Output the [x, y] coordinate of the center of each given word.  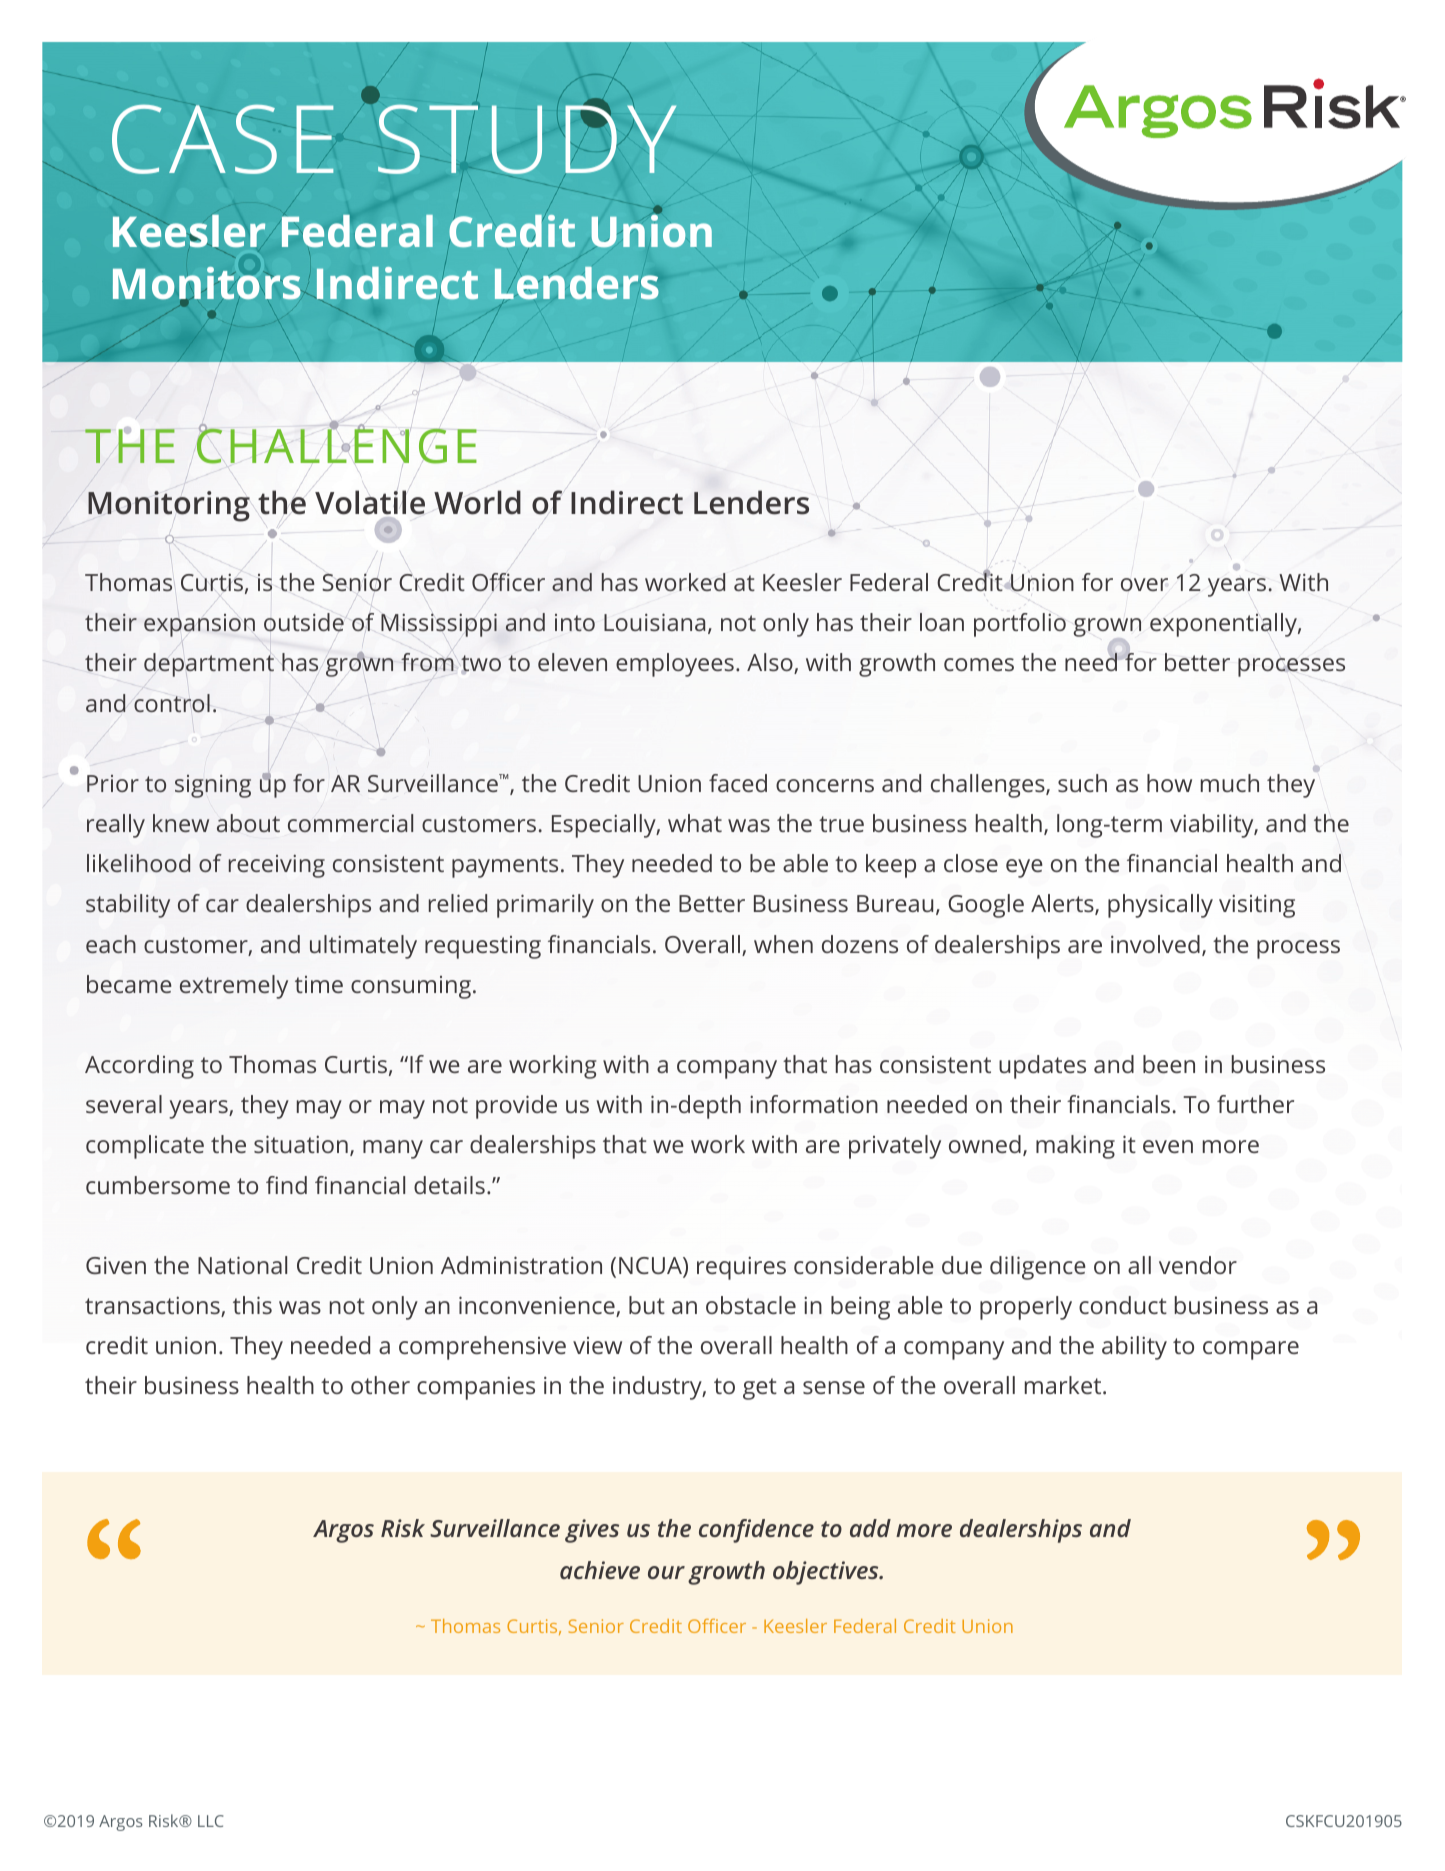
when [783, 944]
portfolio [1020, 625]
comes [979, 664]
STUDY [526, 140]
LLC [210, 1821]
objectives [827, 1573]
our [666, 1572]
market [1064, 1385]
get [760, 1389]
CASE [223, 139]
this [252, 1305]
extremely [234, 987]
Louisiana [654, 622]
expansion [199, 625]
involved [1155, 944]
